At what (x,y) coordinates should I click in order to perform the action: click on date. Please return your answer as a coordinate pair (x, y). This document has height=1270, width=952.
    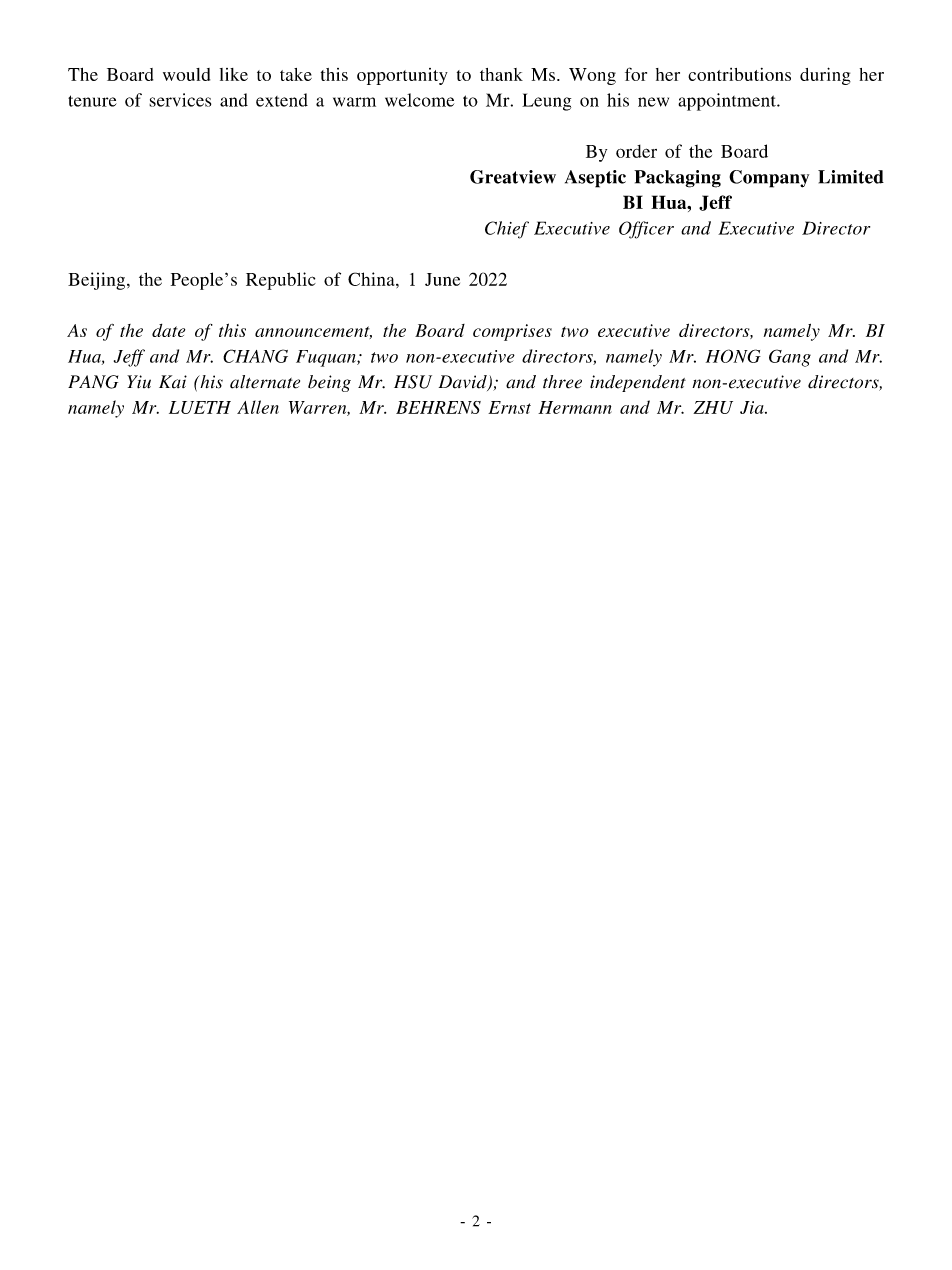
    Looking at the image, I should click on (168, 330).
